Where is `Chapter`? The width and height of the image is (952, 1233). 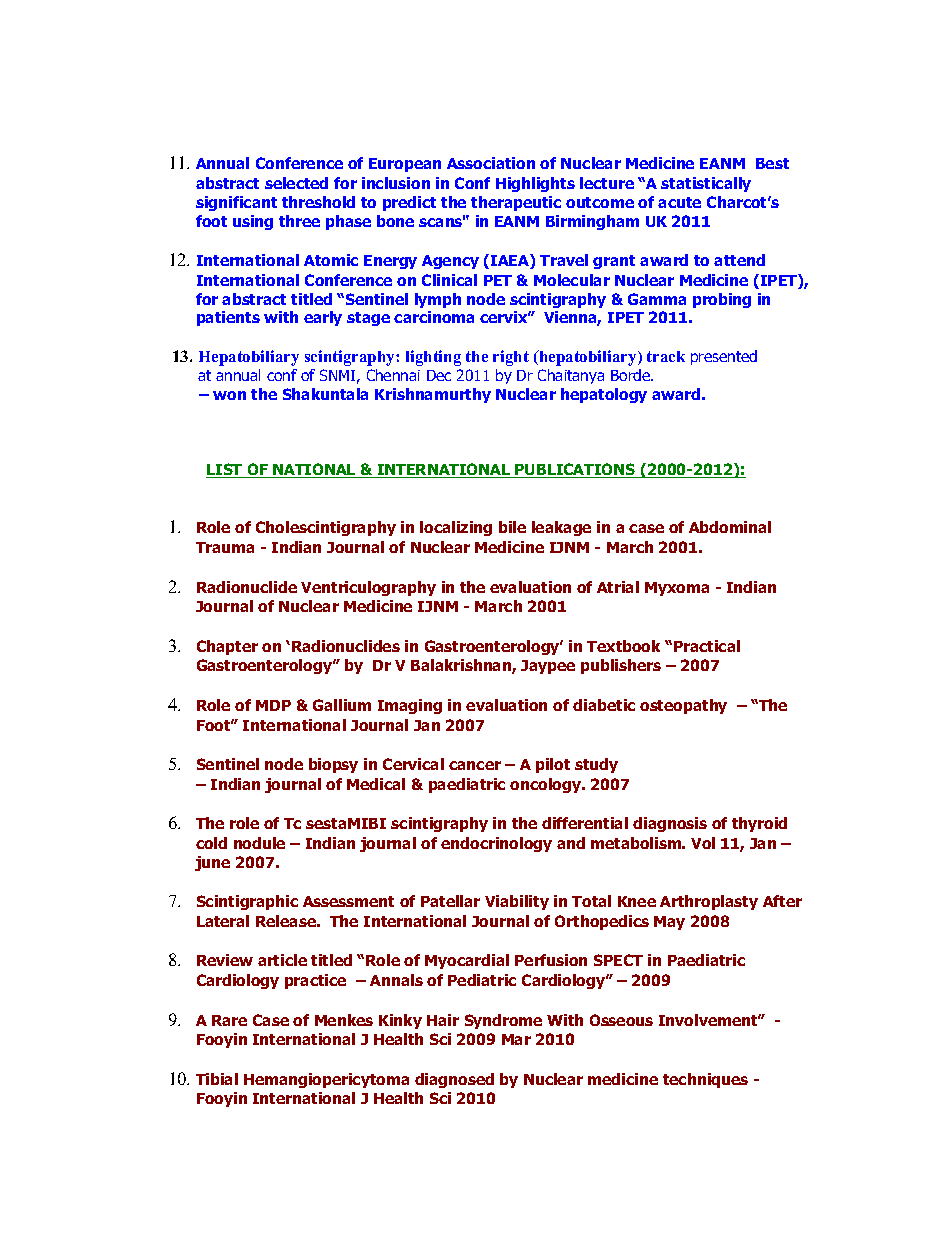
Chapter is located at coordinates (227, 647).
